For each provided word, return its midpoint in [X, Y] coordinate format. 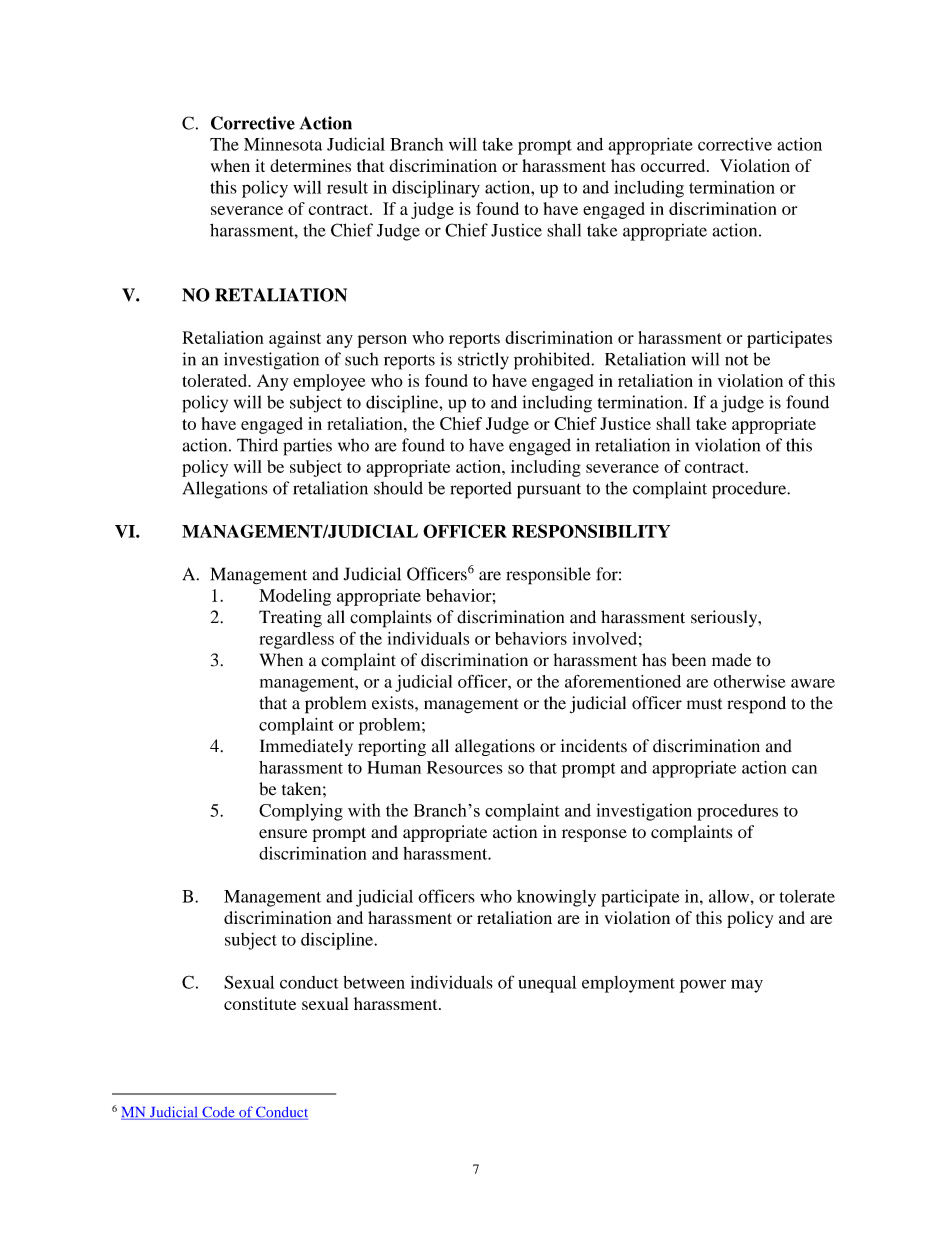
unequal [547, 984]
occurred [674, 165]
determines [310, 165]
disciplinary [436, 189]
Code [218, 1113]
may [747, 986]
